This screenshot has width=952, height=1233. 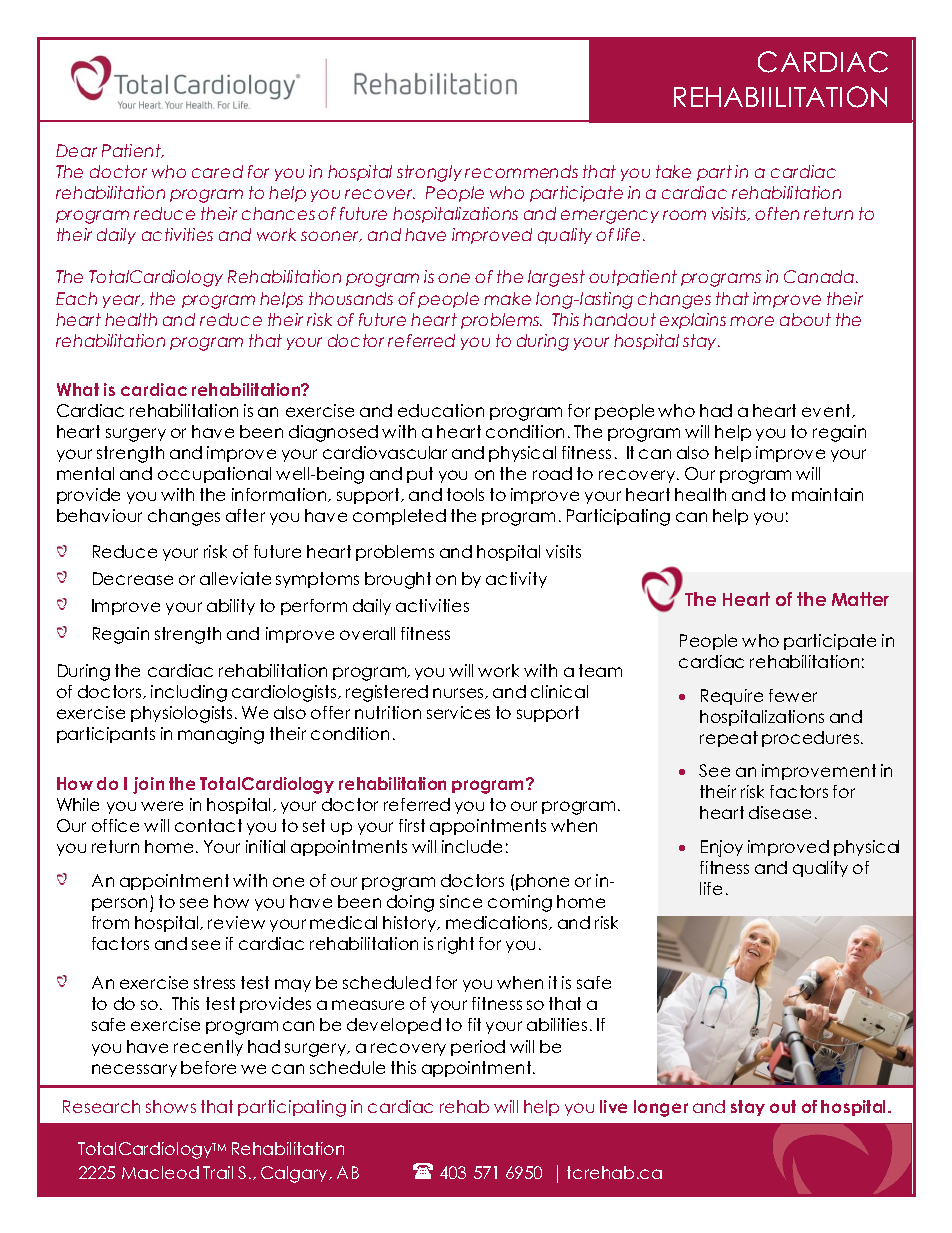 I want to click on live, so click(x=613, y=1106).
